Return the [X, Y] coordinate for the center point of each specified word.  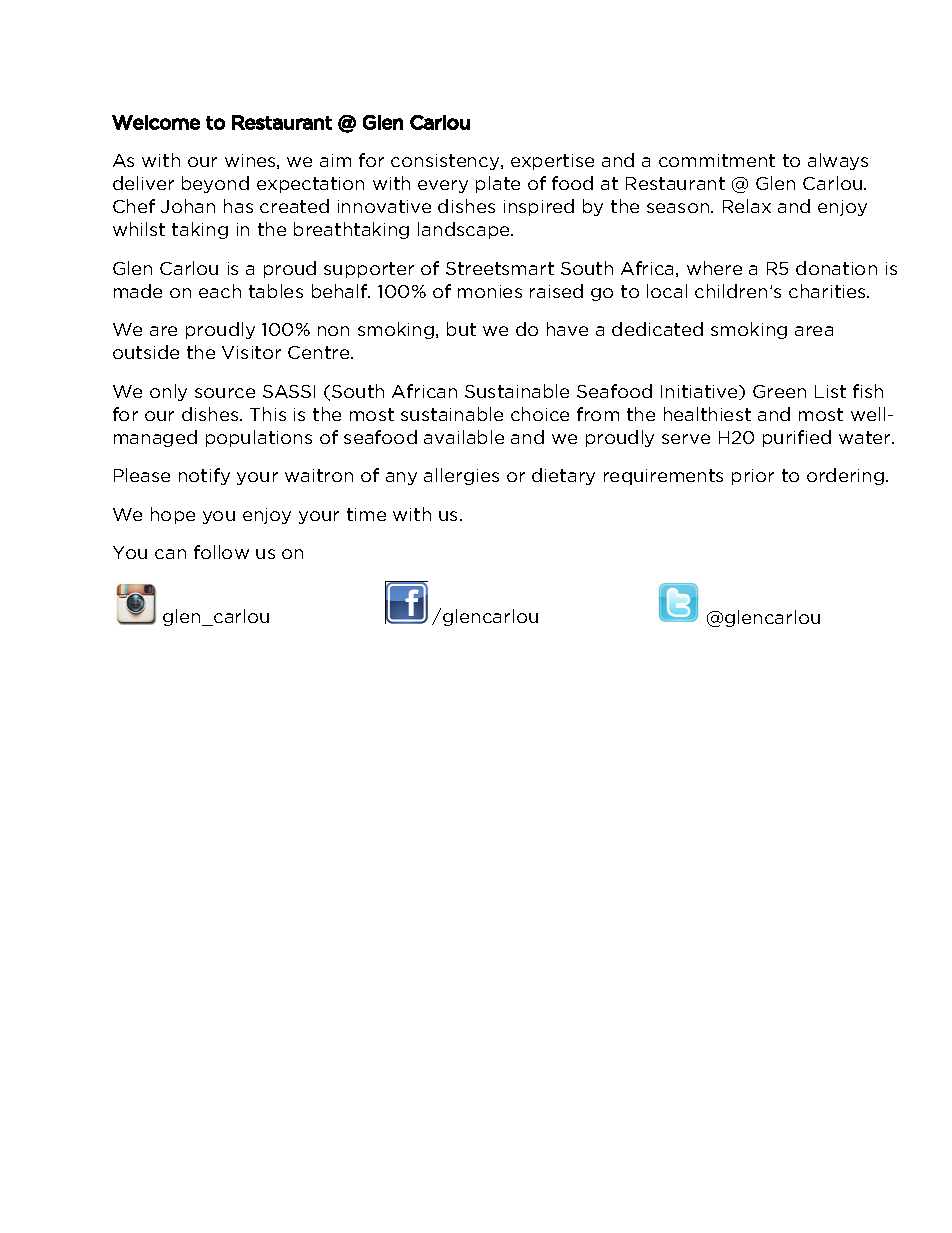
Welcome [156, 122]
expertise [552, 162]
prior [753, 477]
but [461, 329]
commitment [717, 160]
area [814, 331]
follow [221, 552]
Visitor [251, 352]
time [366, 514]
